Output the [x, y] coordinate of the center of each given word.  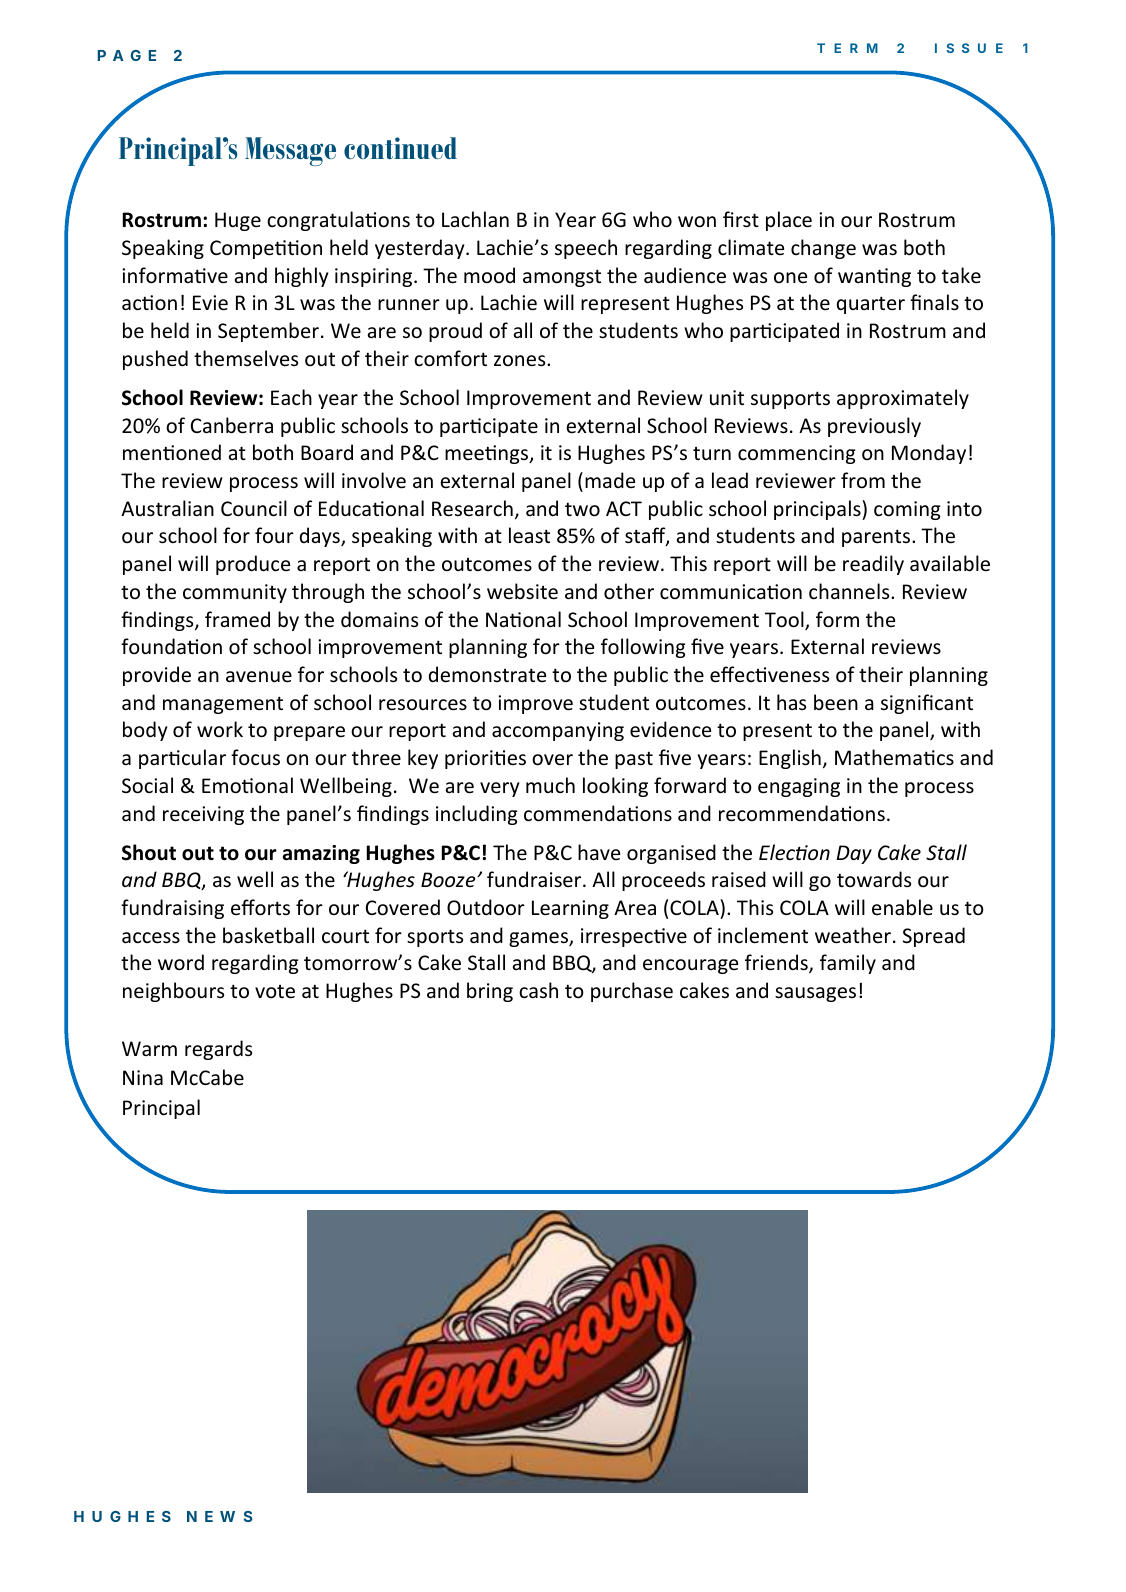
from [863, 480]
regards [218, 1050]
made [610, 480]
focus [255, 757]
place [789, 221]
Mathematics [894, 757]
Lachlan [475, 219]
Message [290, 151]
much [550, 785]
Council [254, 508]
